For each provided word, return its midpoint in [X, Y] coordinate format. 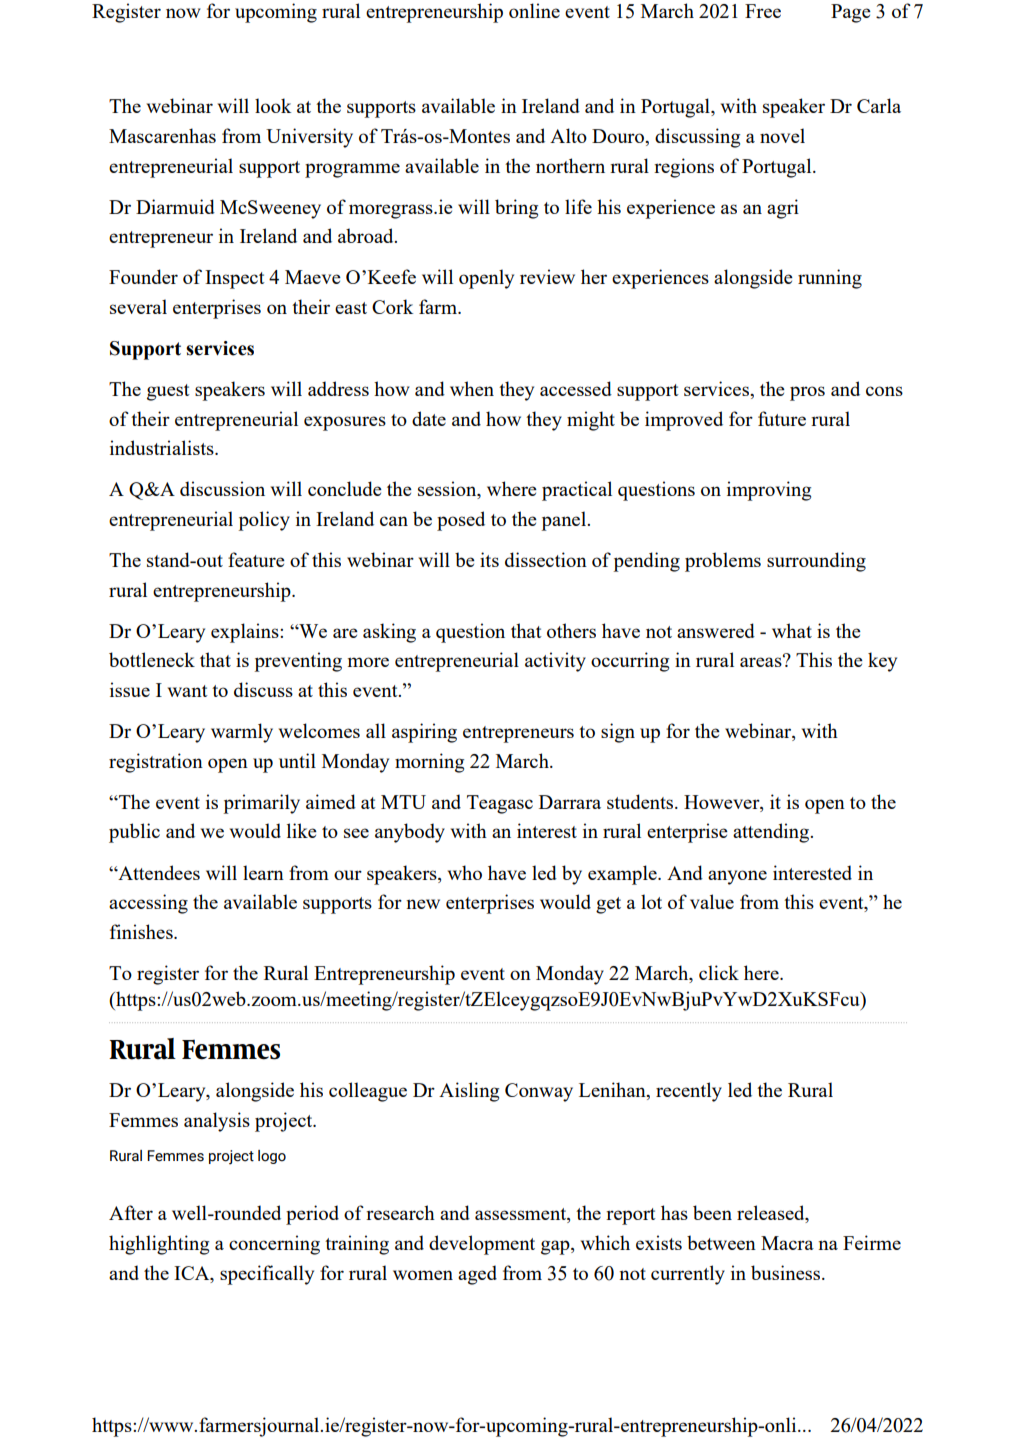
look [273, 105]
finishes [142, 931]
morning [429, 763]
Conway [539, 1092]
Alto [568, 135]
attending [772, 833]
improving [769, 491]
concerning [274, 1245]
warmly [242, 733]
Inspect [235, 279]
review [547, 276]
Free [763, 11]
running [830, 279]
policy [264, 521]
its [489, 559]
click [719, 972]
